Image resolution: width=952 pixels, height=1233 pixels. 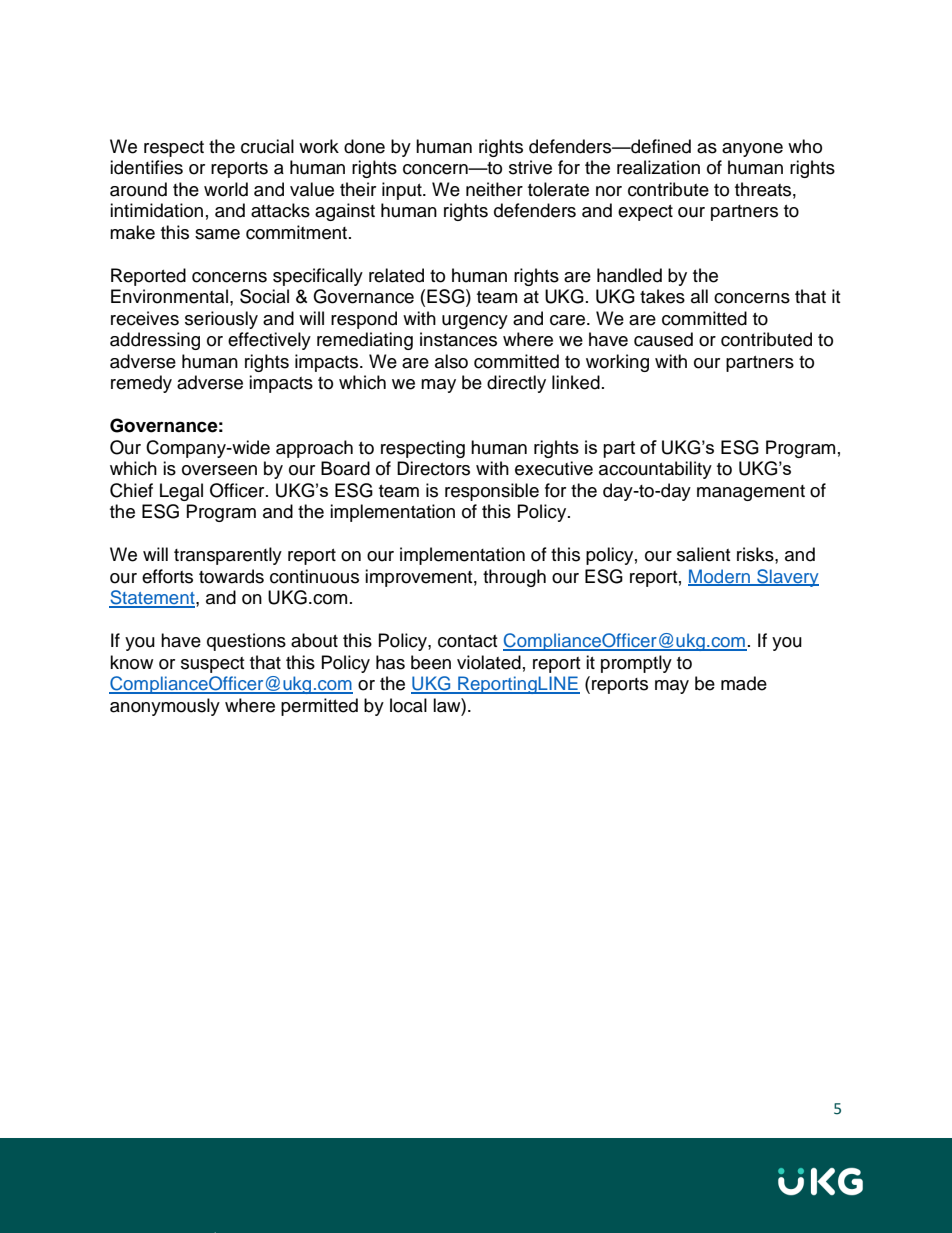 I want to click on strive, so click(x=530, y=167).
